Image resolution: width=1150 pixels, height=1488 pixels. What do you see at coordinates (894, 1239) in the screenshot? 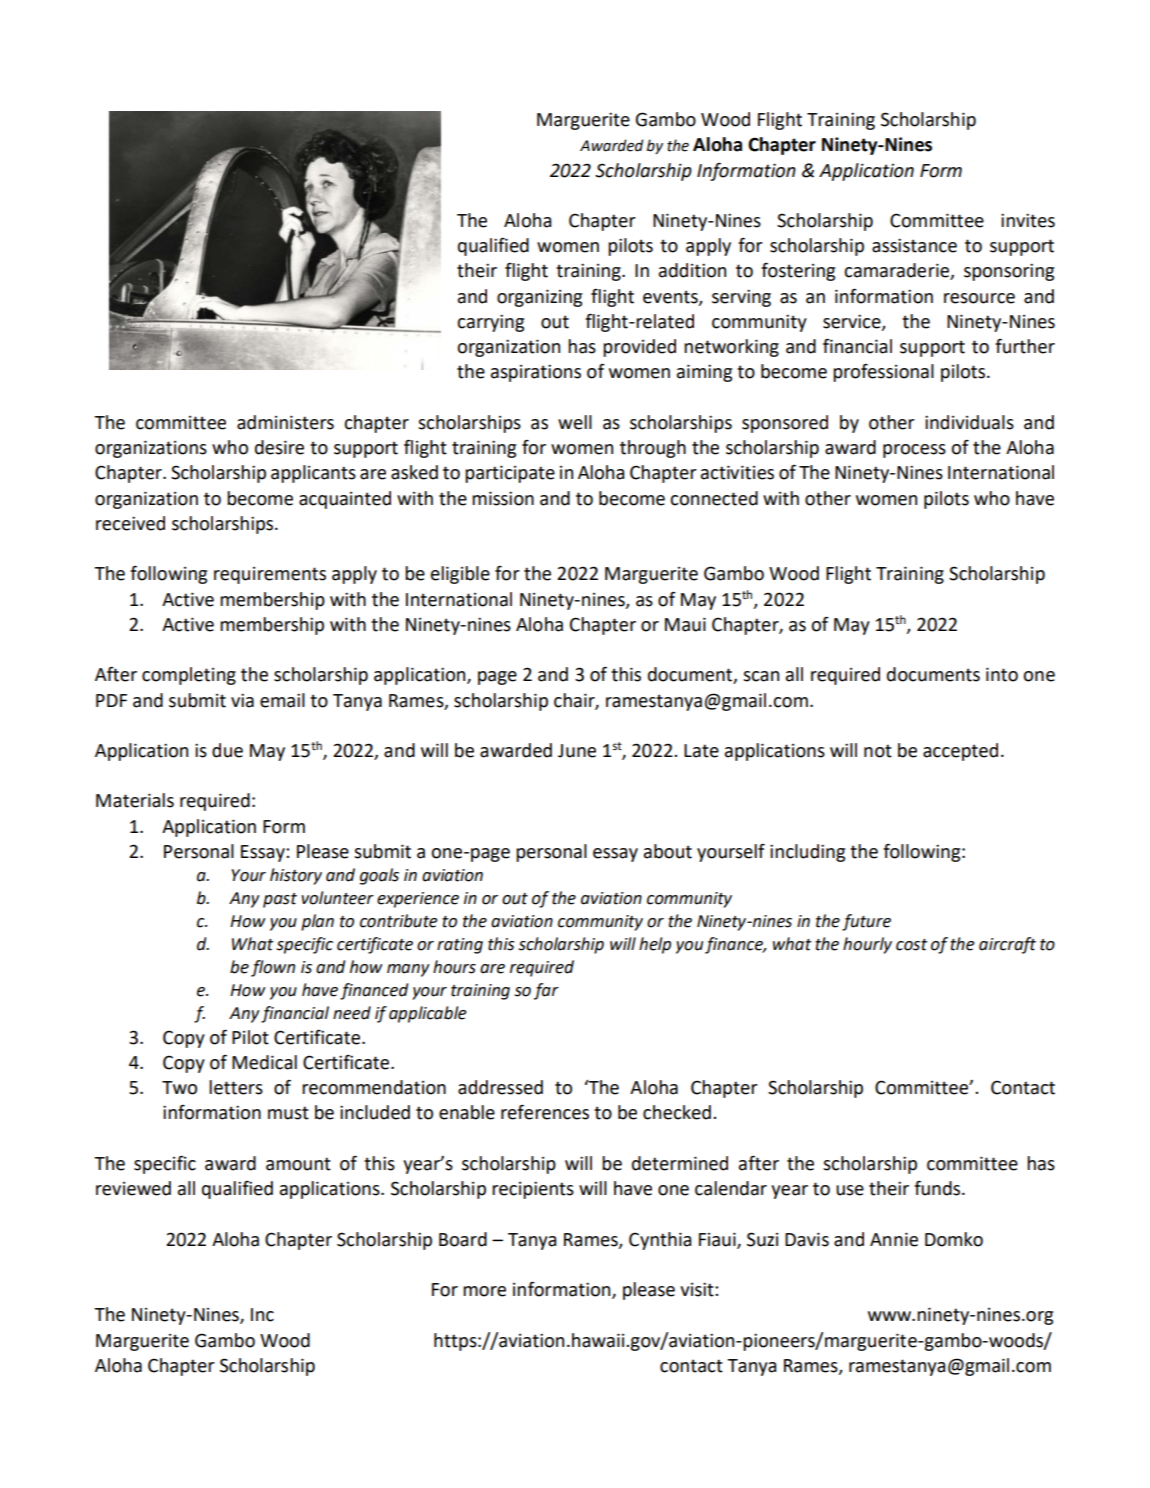
I see `Annie` at bounding box center [894, 1239].
